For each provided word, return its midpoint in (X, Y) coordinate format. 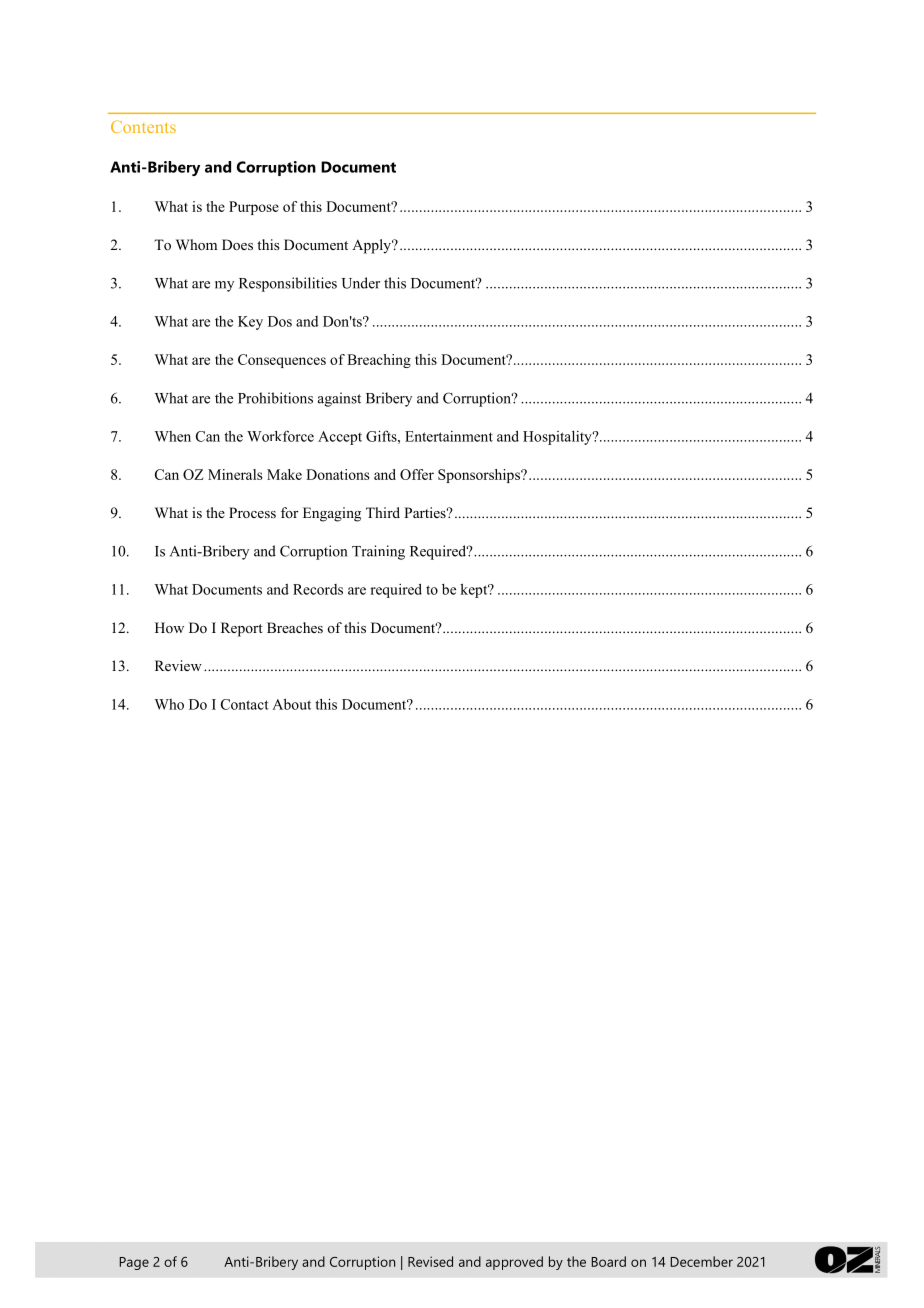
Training (378, 552)
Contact (245, 704)
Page (134, 1263)
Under (361, 283)
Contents (143, 126)
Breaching (379, 361)
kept (475, 590)
